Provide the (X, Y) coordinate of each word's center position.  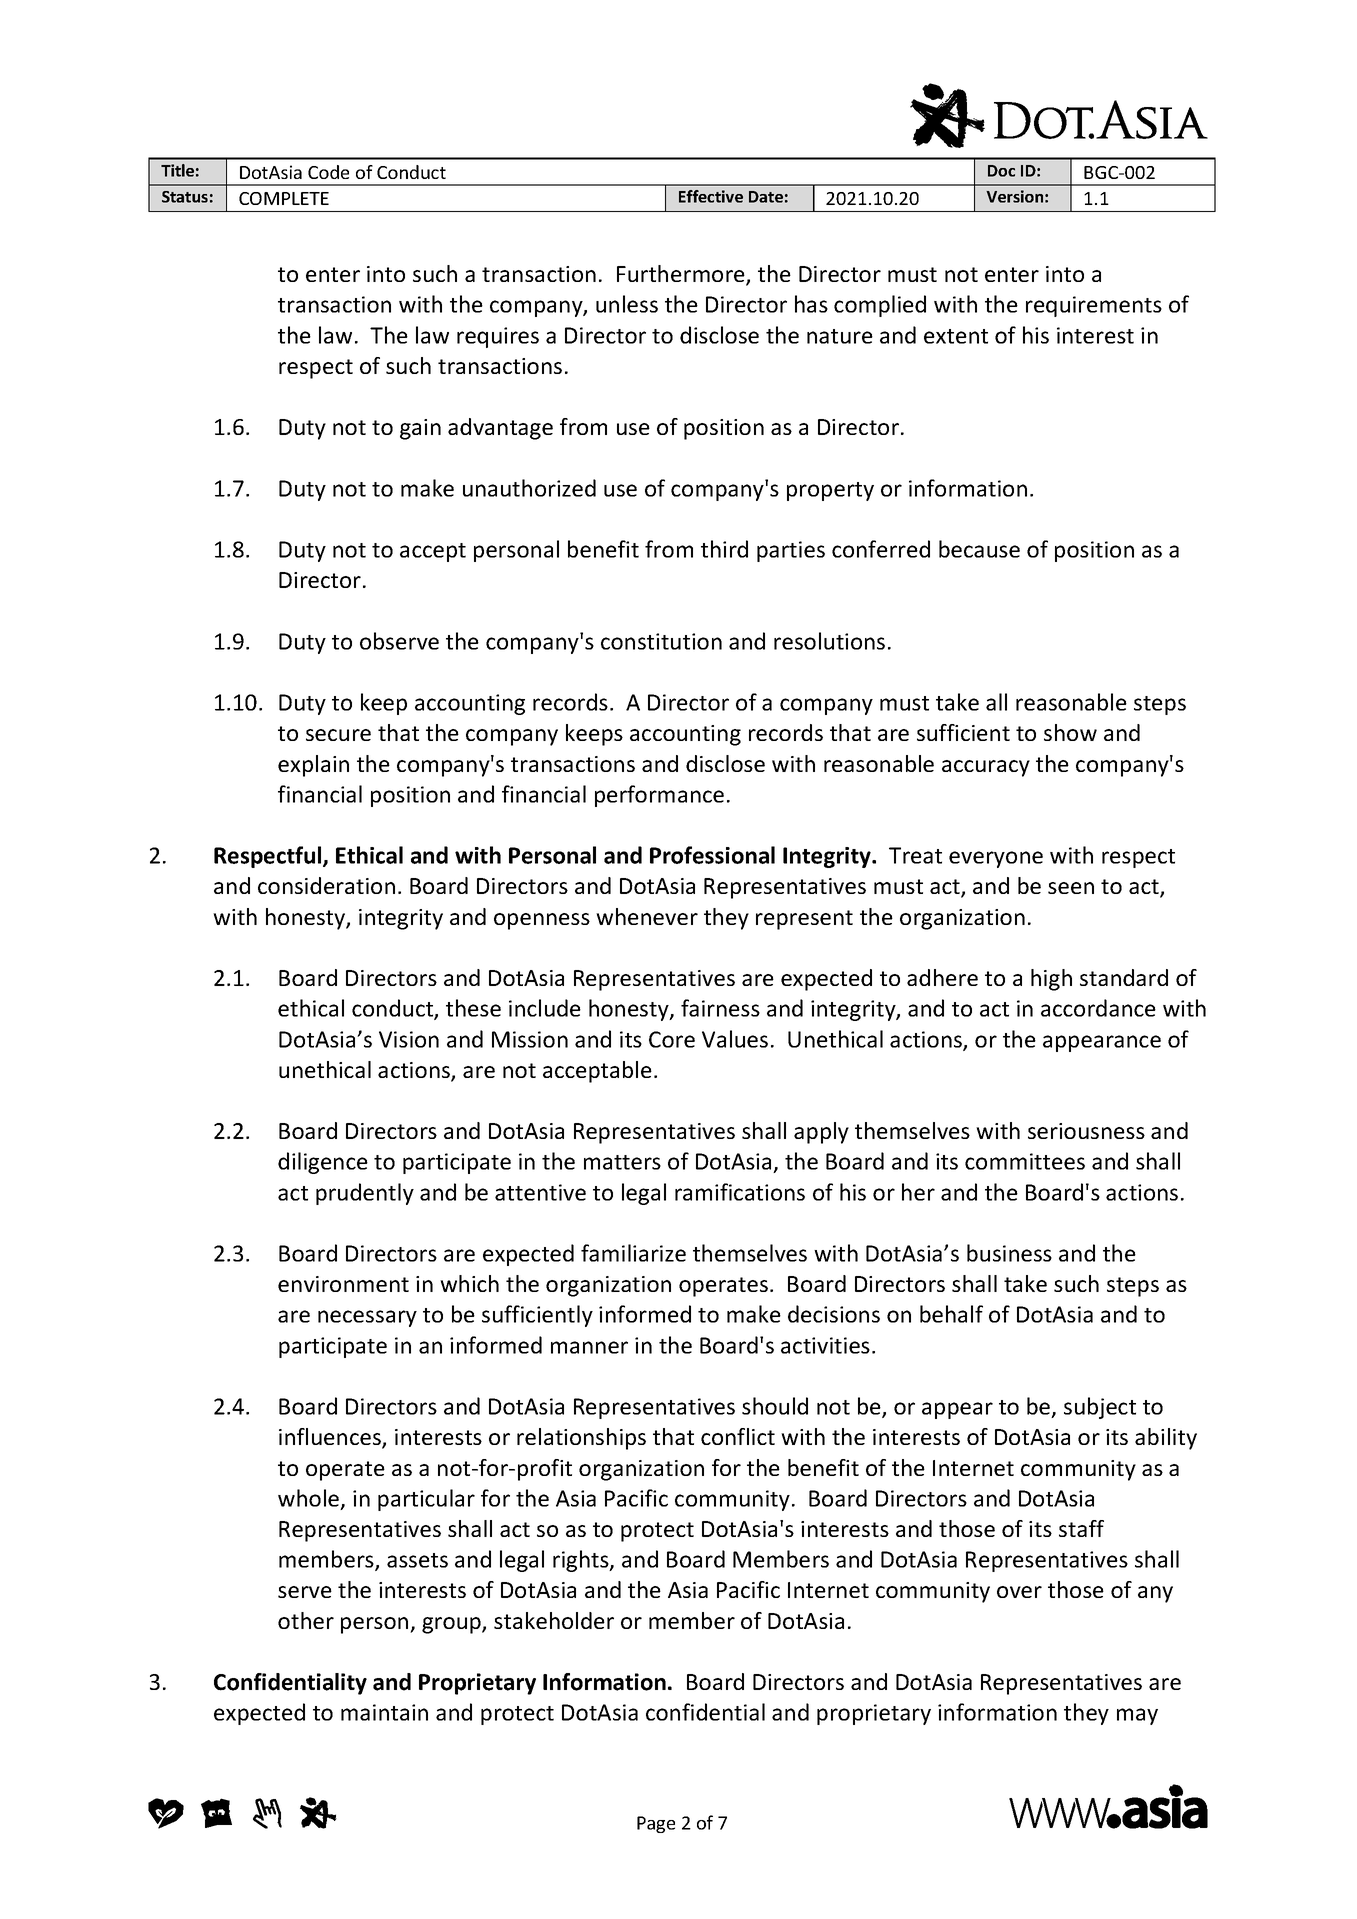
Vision (409, 1039)
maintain (384, 1712)
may (1137, 1716)
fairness (720, 1008)
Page (656, 1824)
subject (1100, 1408)
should (775, 1406)
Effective (711, 196)
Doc (1001, 171)
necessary (367, 1318)
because (979, 549)
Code (328, 172)
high (1051, 980)
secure (338, 735)
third (724, 549)
